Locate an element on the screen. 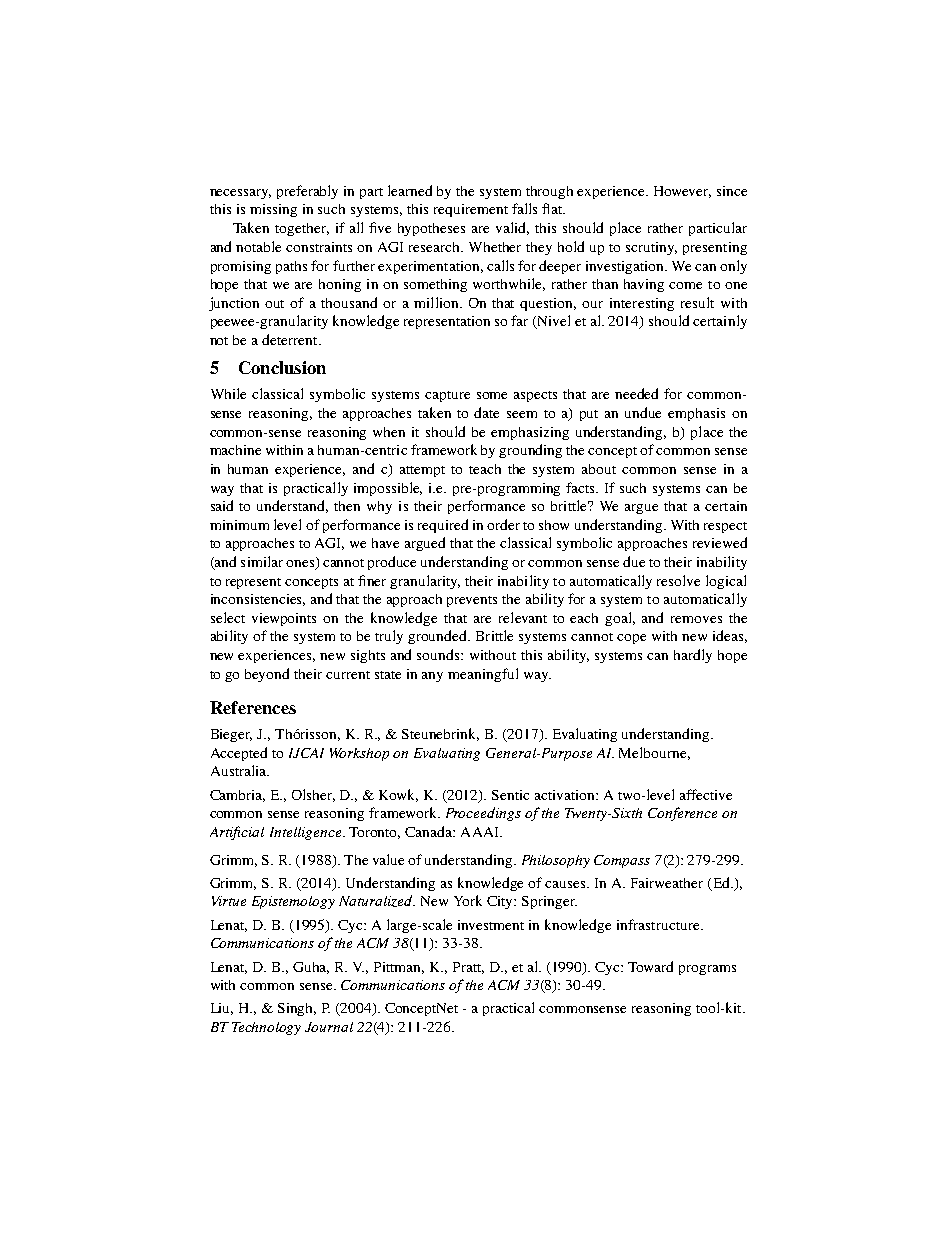 The height and width of the screenshot is (1233, 952). date is located at coordinates (486, 412).
